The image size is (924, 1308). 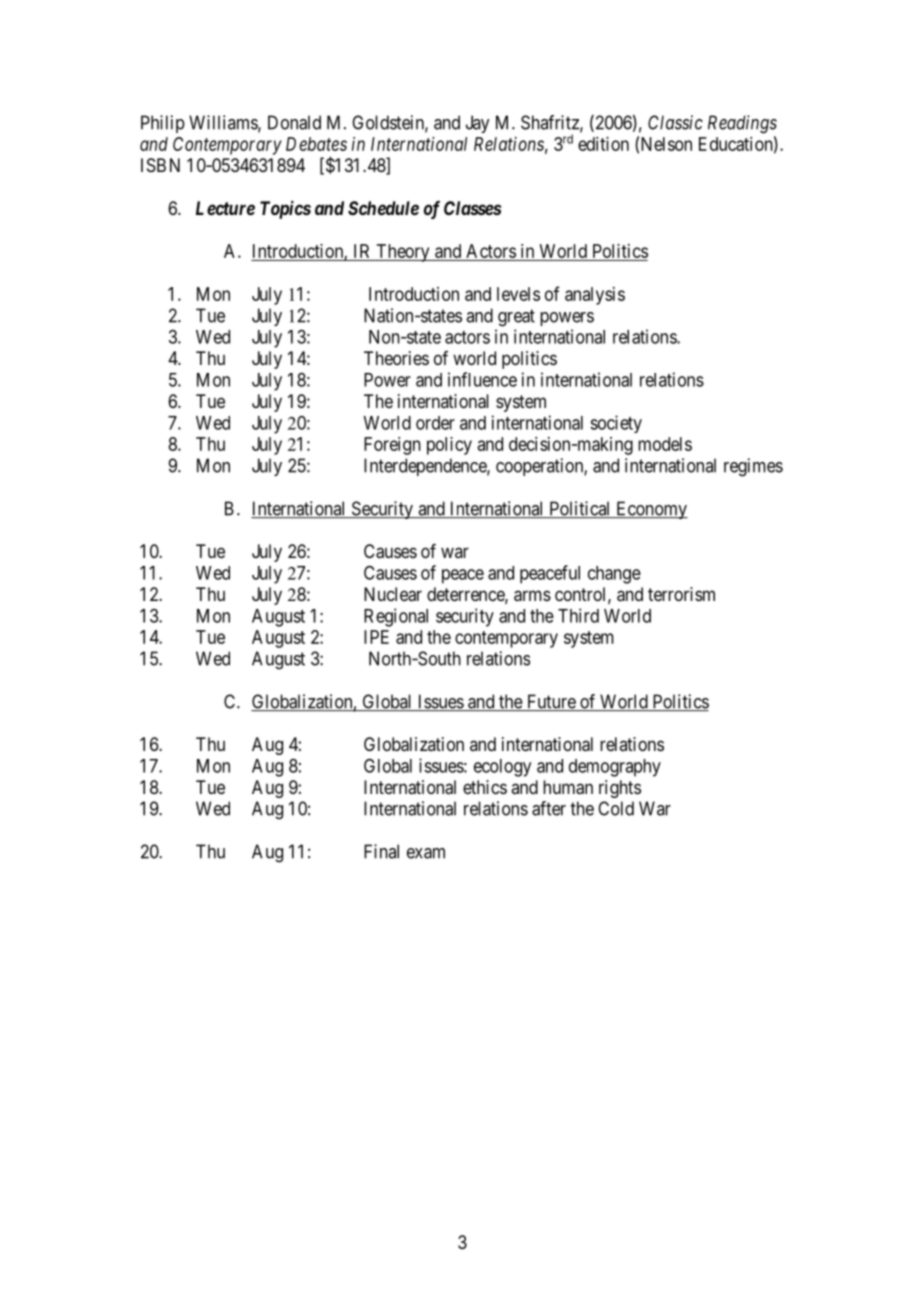 I want to click on influence, so click(x=482, y=379).
